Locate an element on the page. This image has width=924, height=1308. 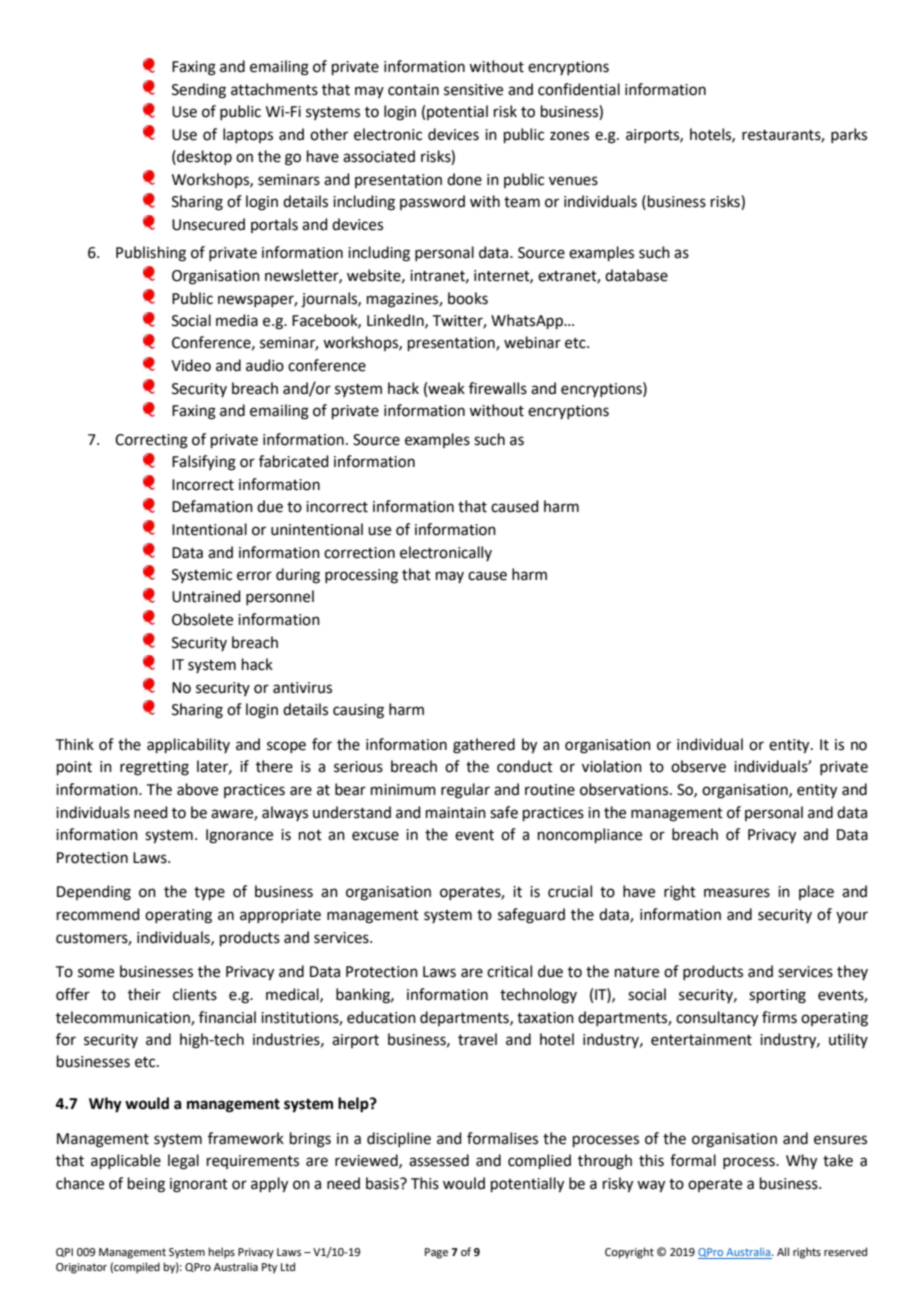
parks is located at coordinates (849, 135).
